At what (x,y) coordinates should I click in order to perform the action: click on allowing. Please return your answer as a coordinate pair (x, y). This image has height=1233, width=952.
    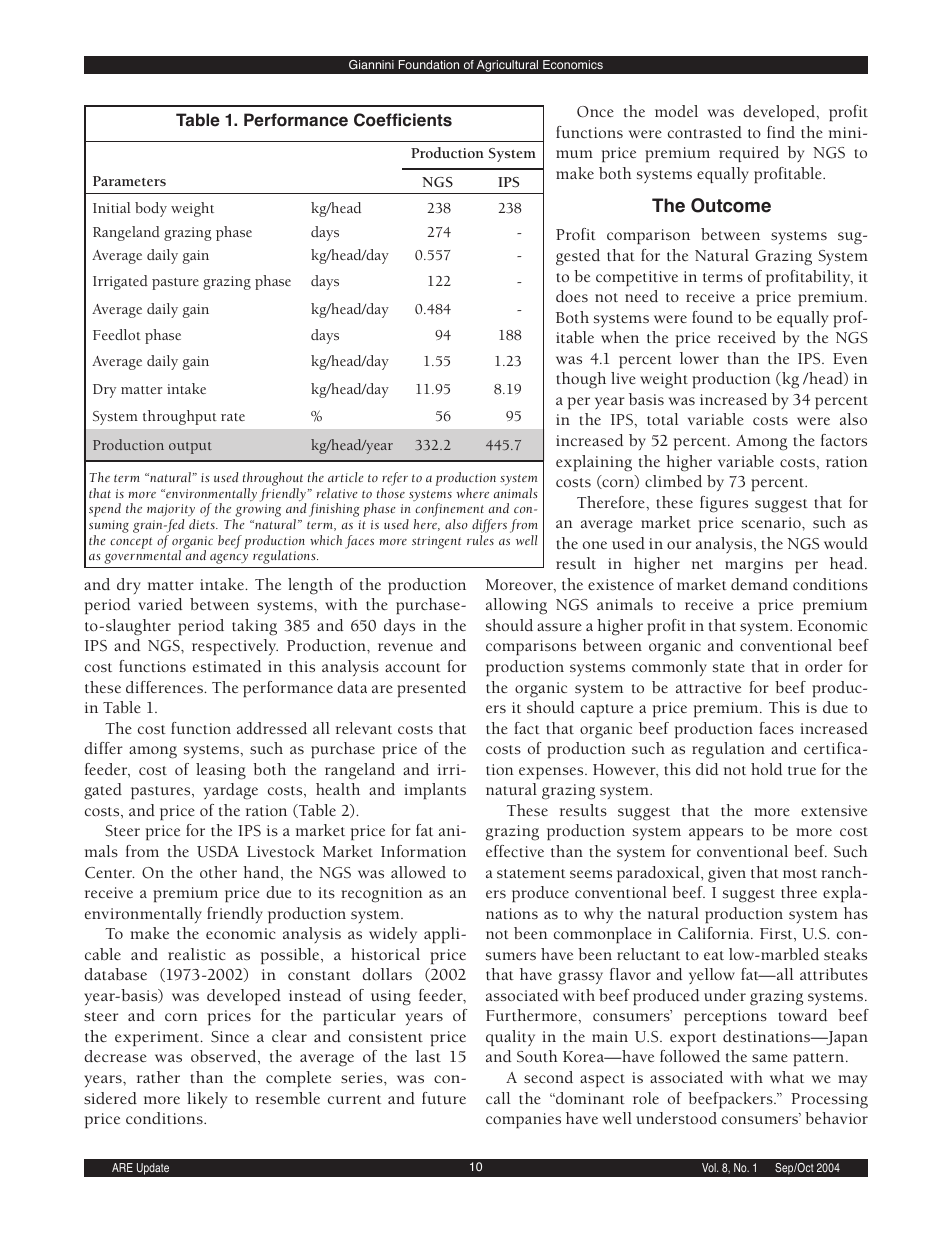
    Looking at the image, I should click on (516, 606).
